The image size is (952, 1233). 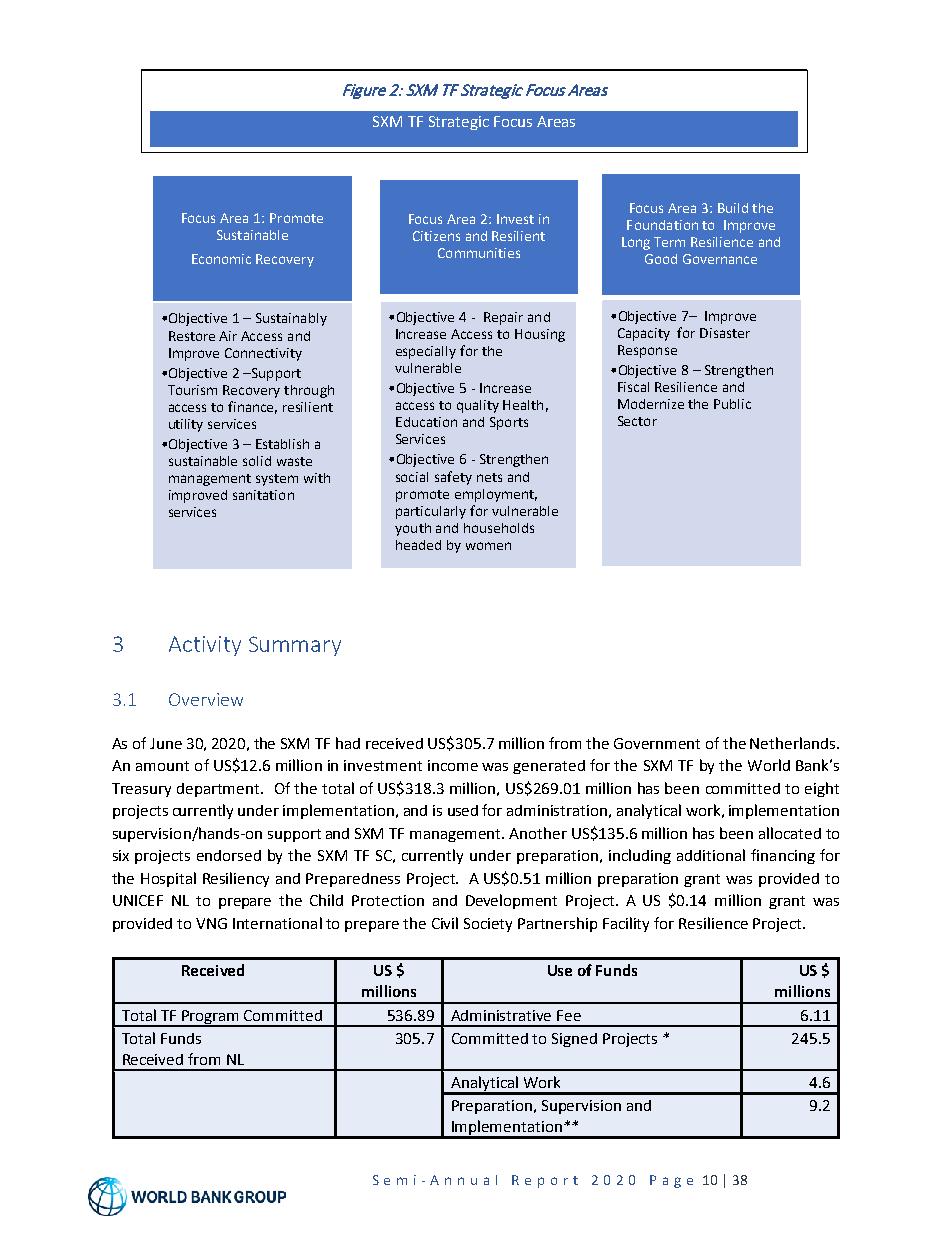 What do you see at coordinates (211, 1018) in the image?
I see `Program` at bounding box center [211, 1018].
